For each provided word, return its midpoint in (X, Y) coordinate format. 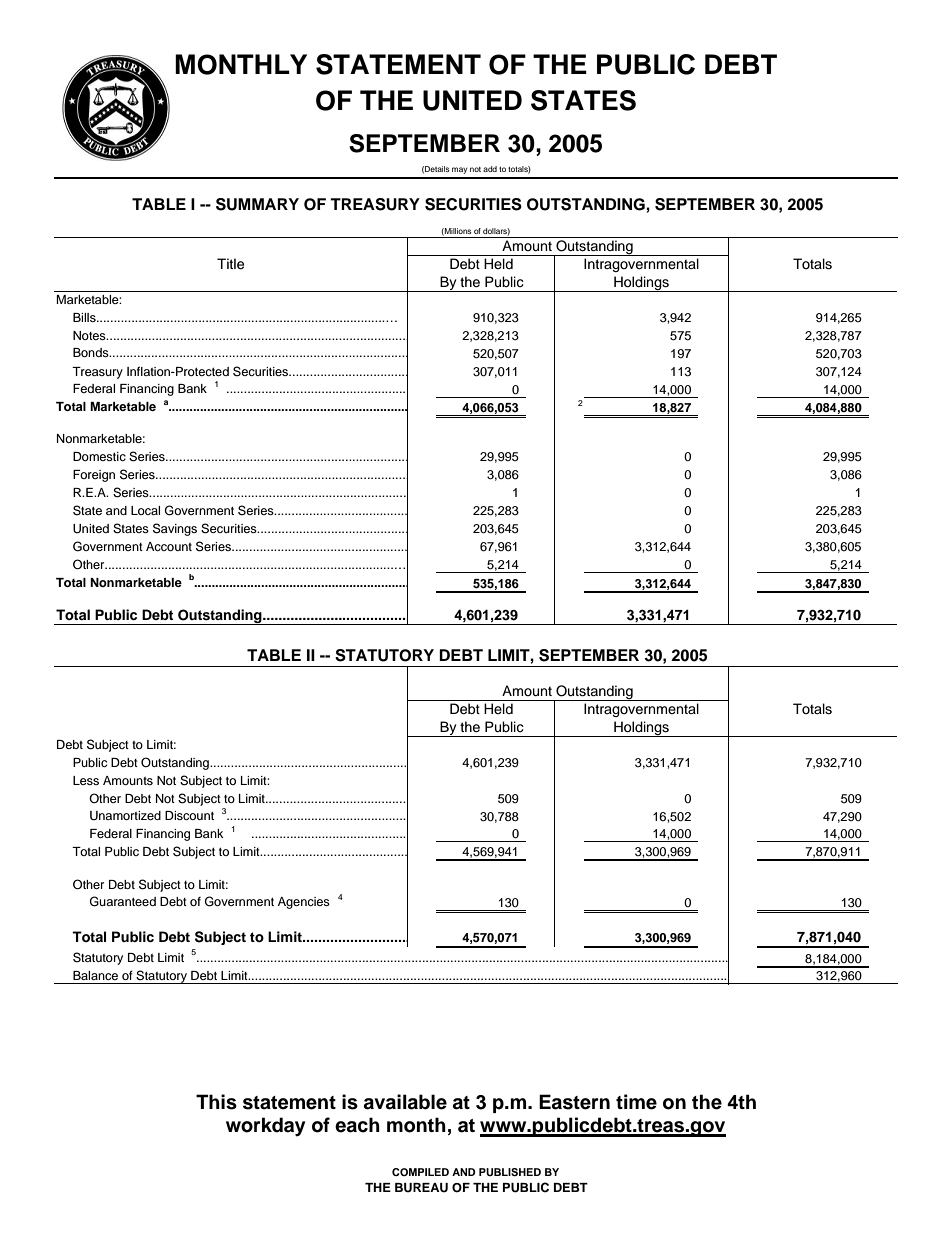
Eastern (574, 1102)
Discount (189, 815)
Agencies (304, 903)
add (490, 169)
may (459, 170)
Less (86, 780)
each (357, 1125)
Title (230, 264)
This (216, 1102)
